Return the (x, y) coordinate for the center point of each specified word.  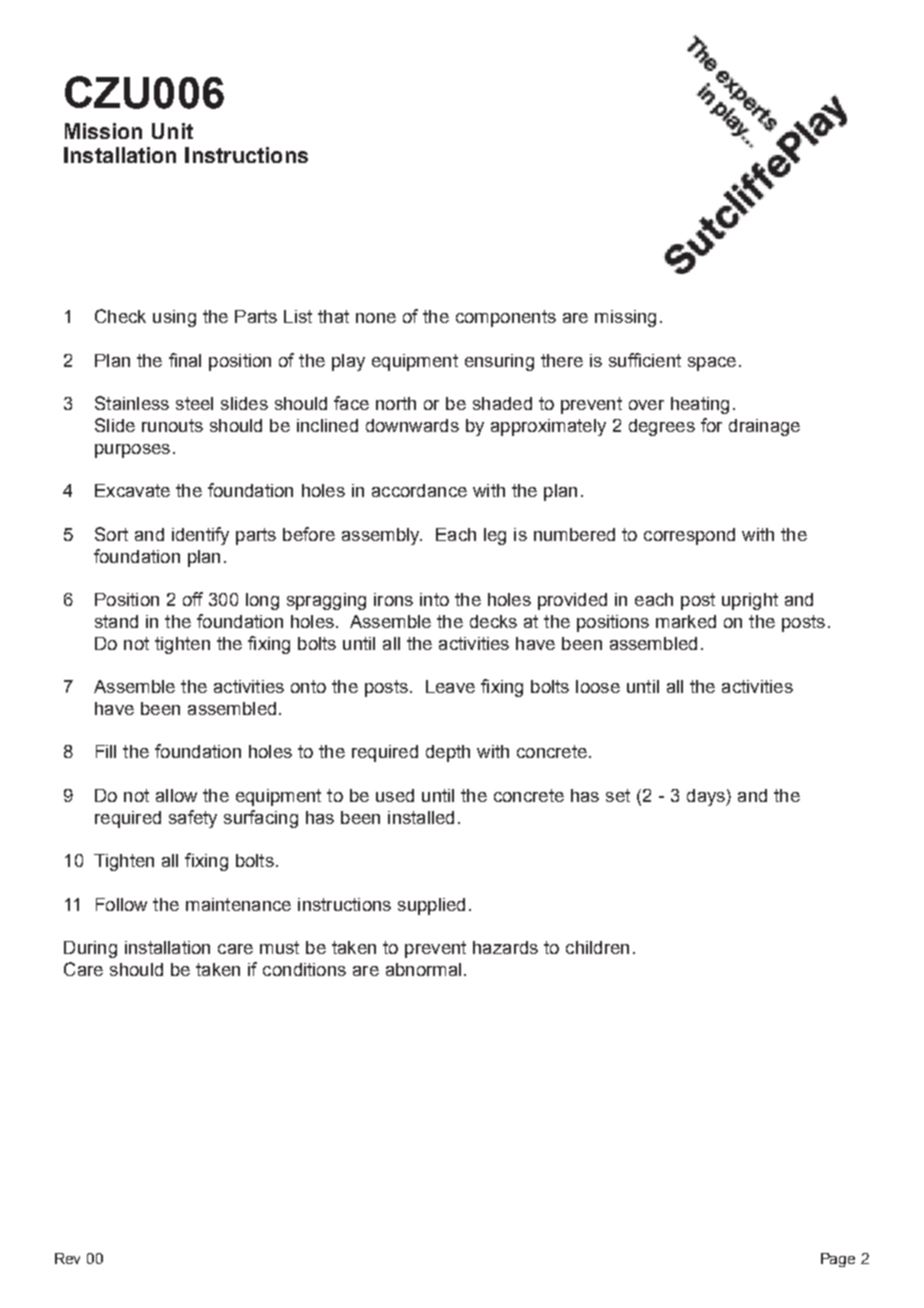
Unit (172, 131)
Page (838, 1260)
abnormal (423, 969)
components (506, 318)
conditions (304, 969)
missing (625, 318)
